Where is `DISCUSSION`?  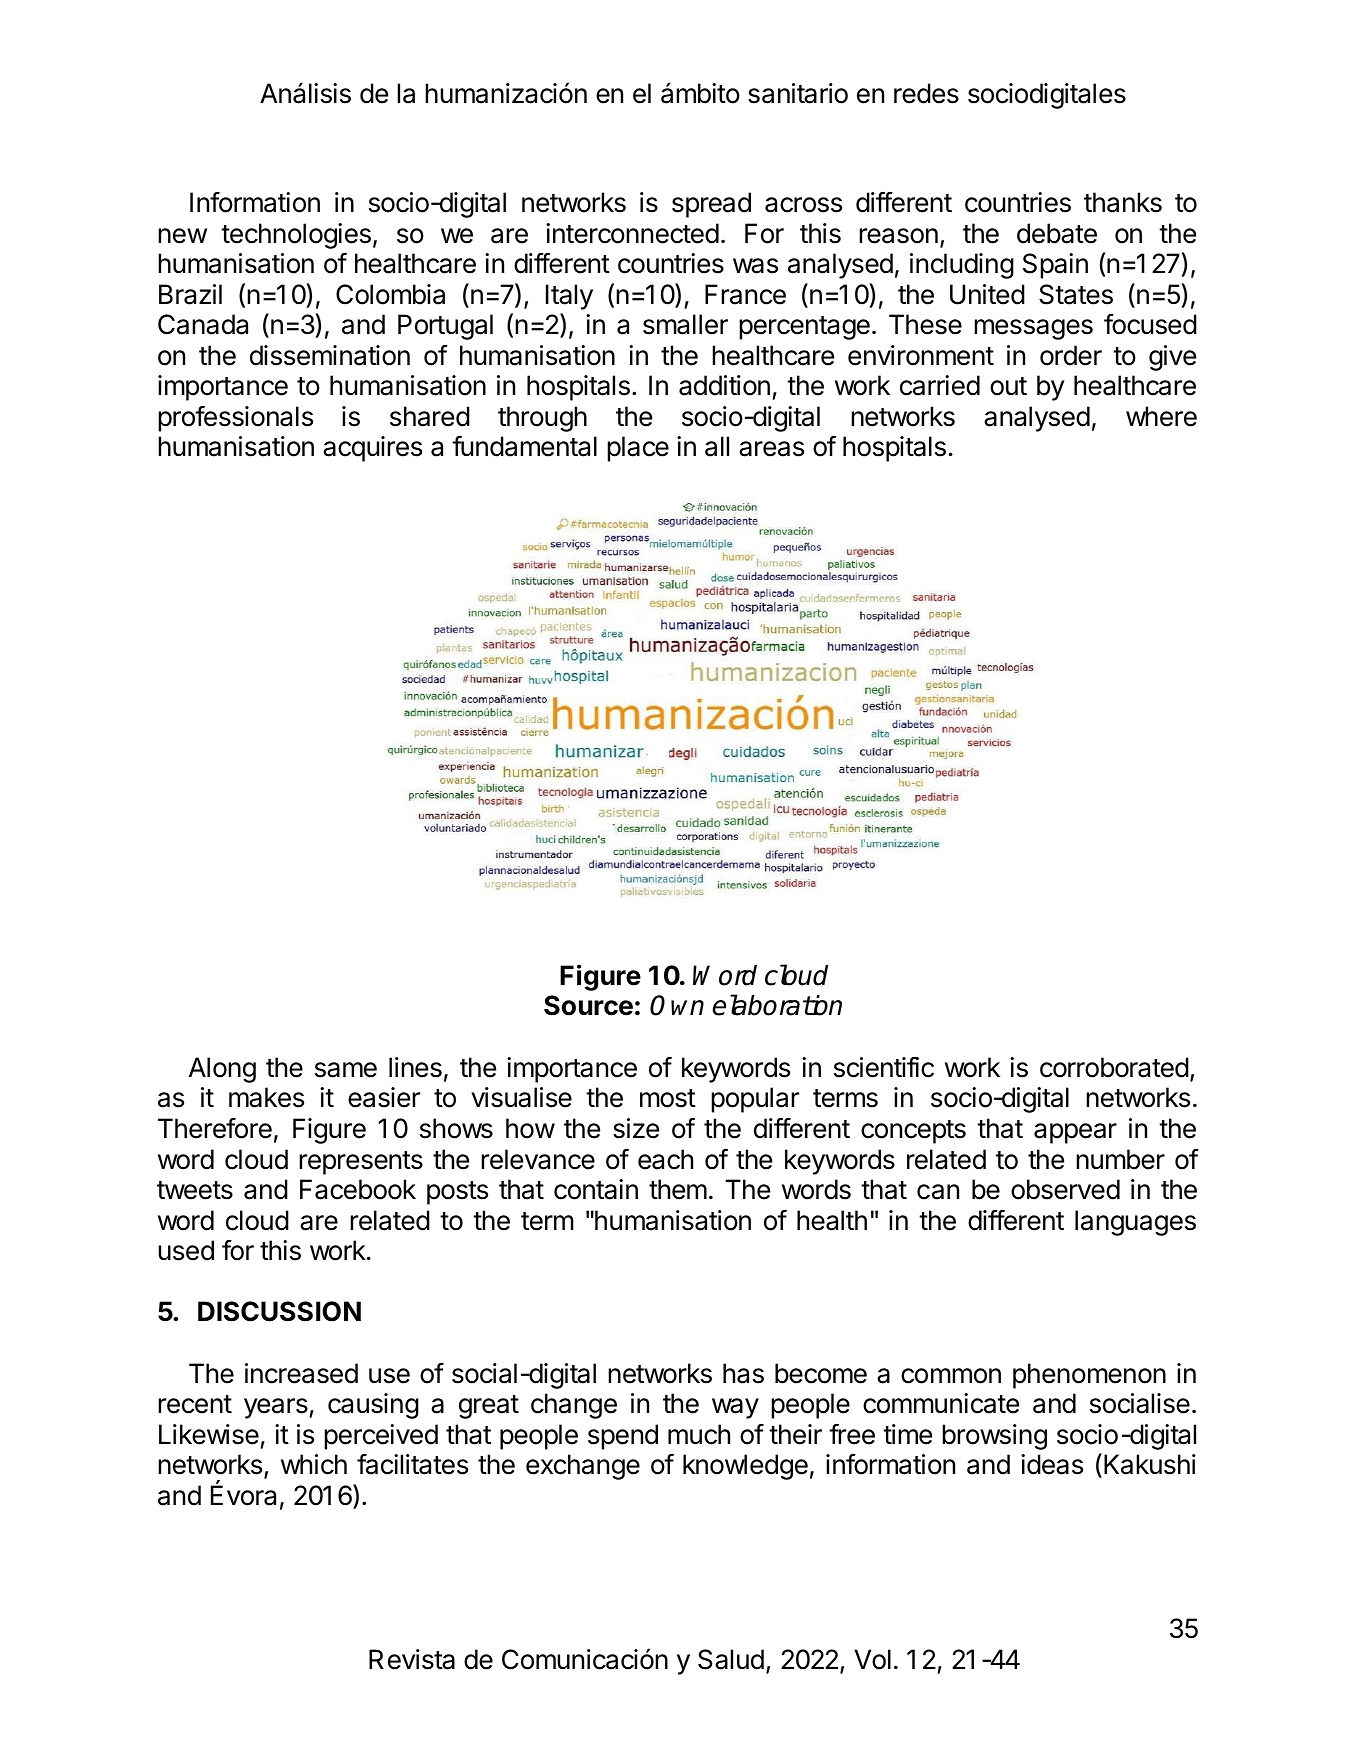
DISCUSSION is located at coordinates (279, 1311).
